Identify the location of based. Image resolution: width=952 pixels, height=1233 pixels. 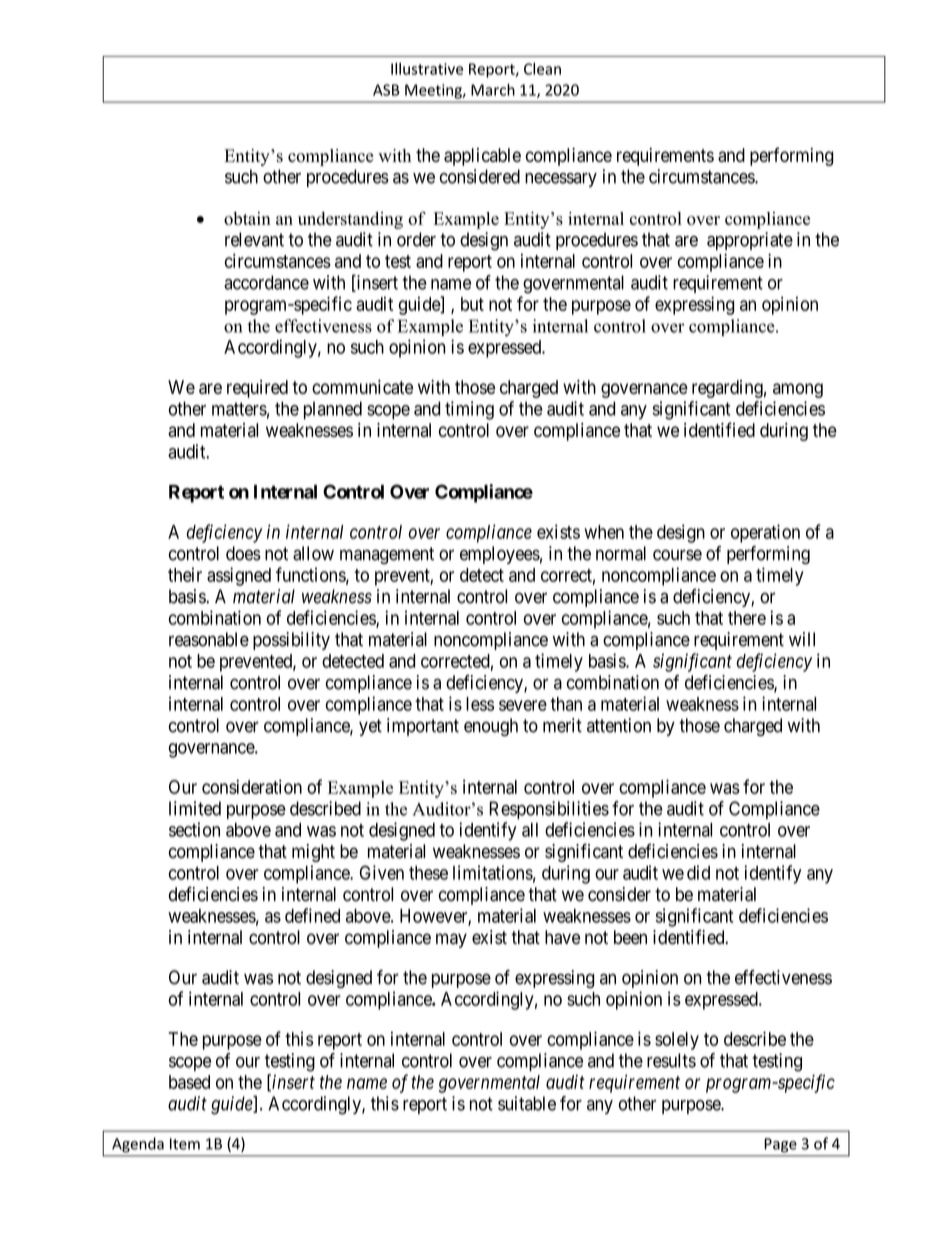
(189, 1082).
